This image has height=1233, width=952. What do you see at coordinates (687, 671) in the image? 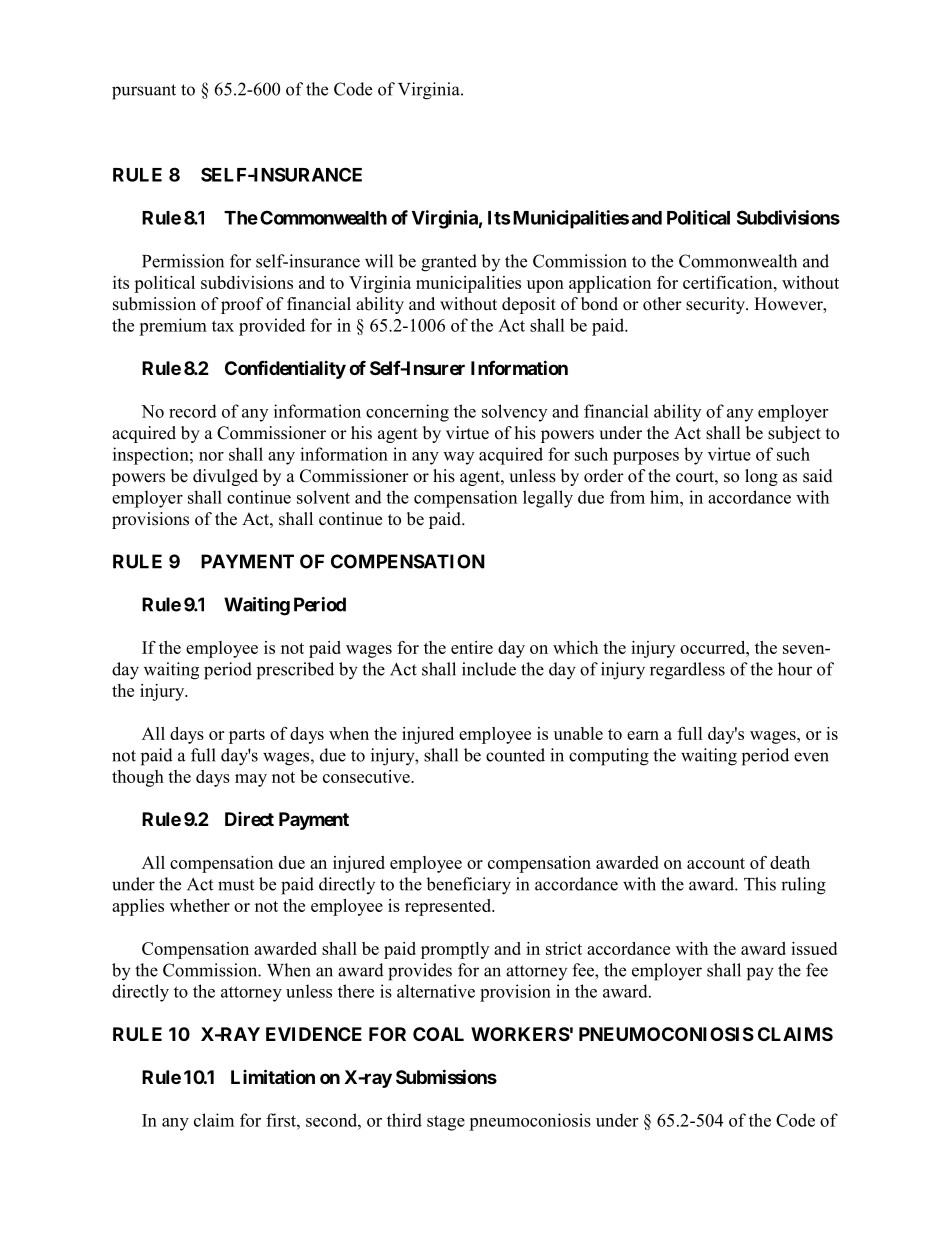
I see `regardless` at bounding box center [687, 671].
